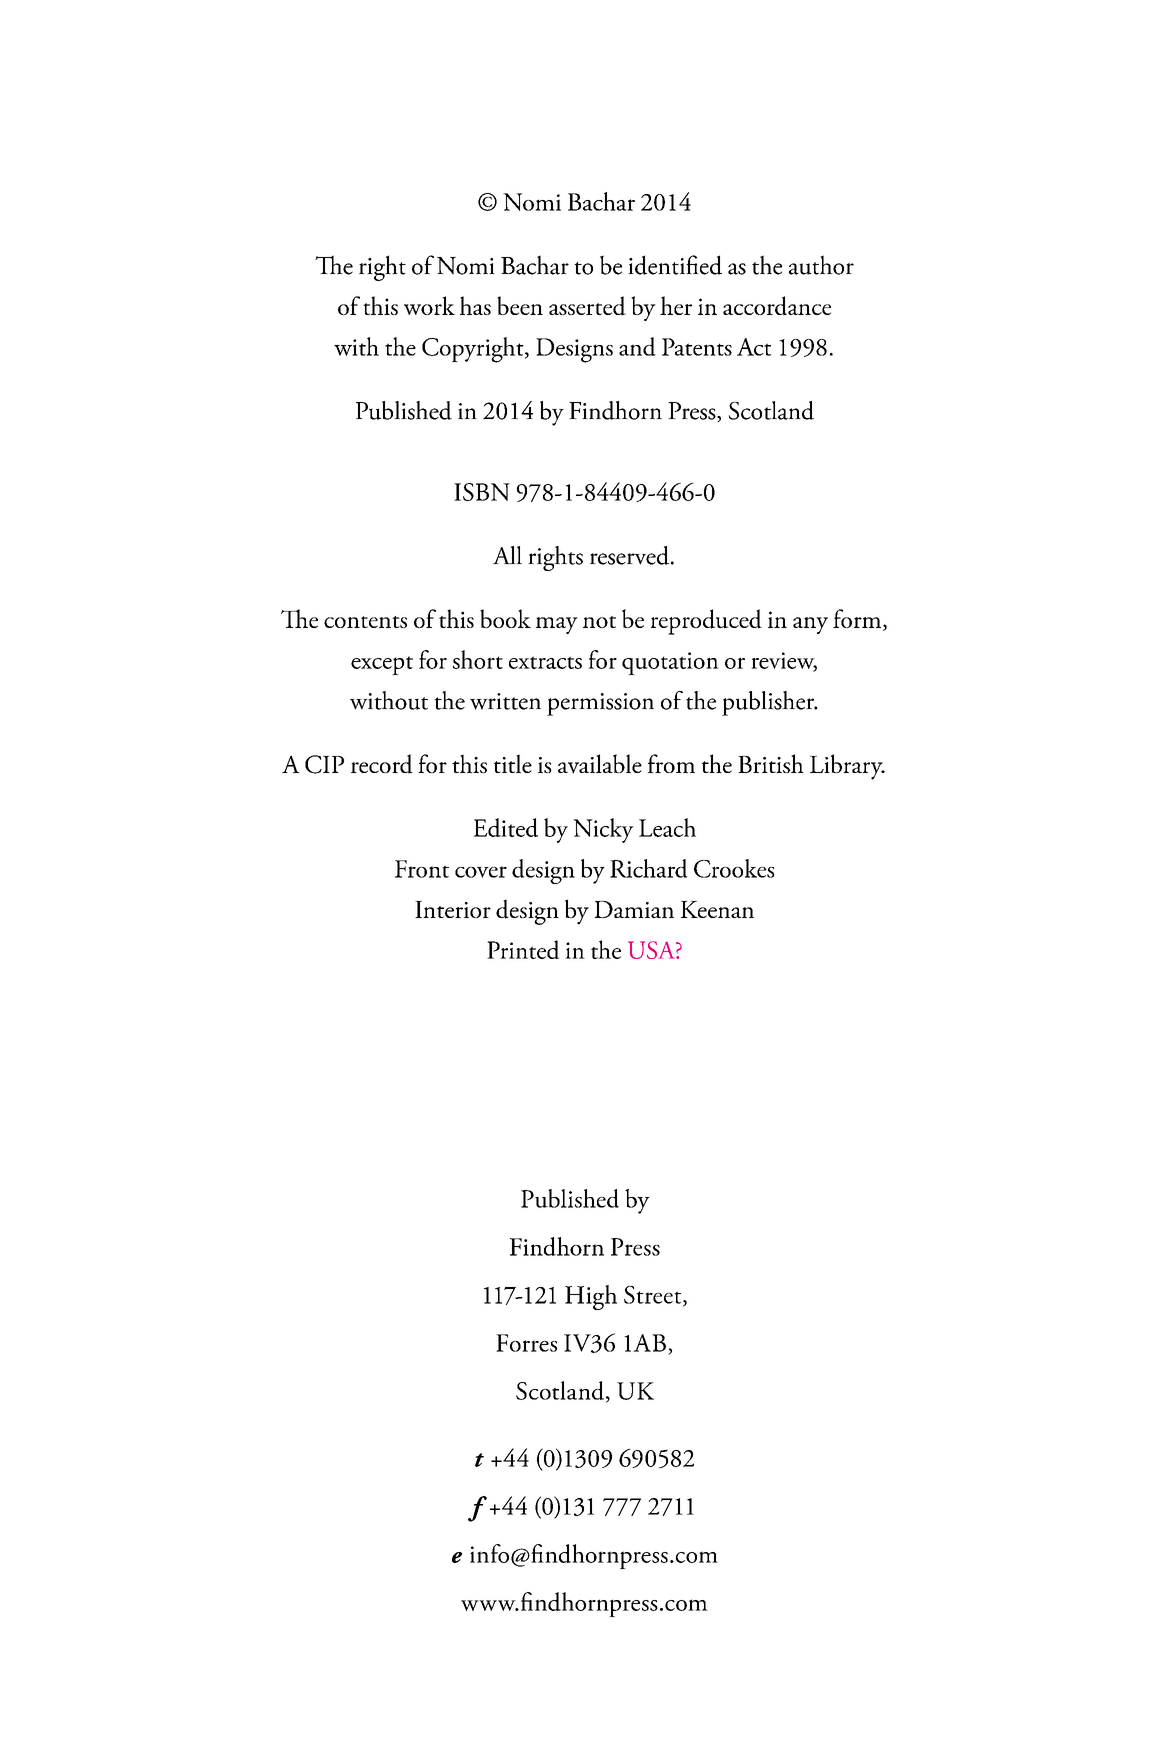 This screenshot has width=1169, height=1753. I want to click on Street, so click(654, 1296).
